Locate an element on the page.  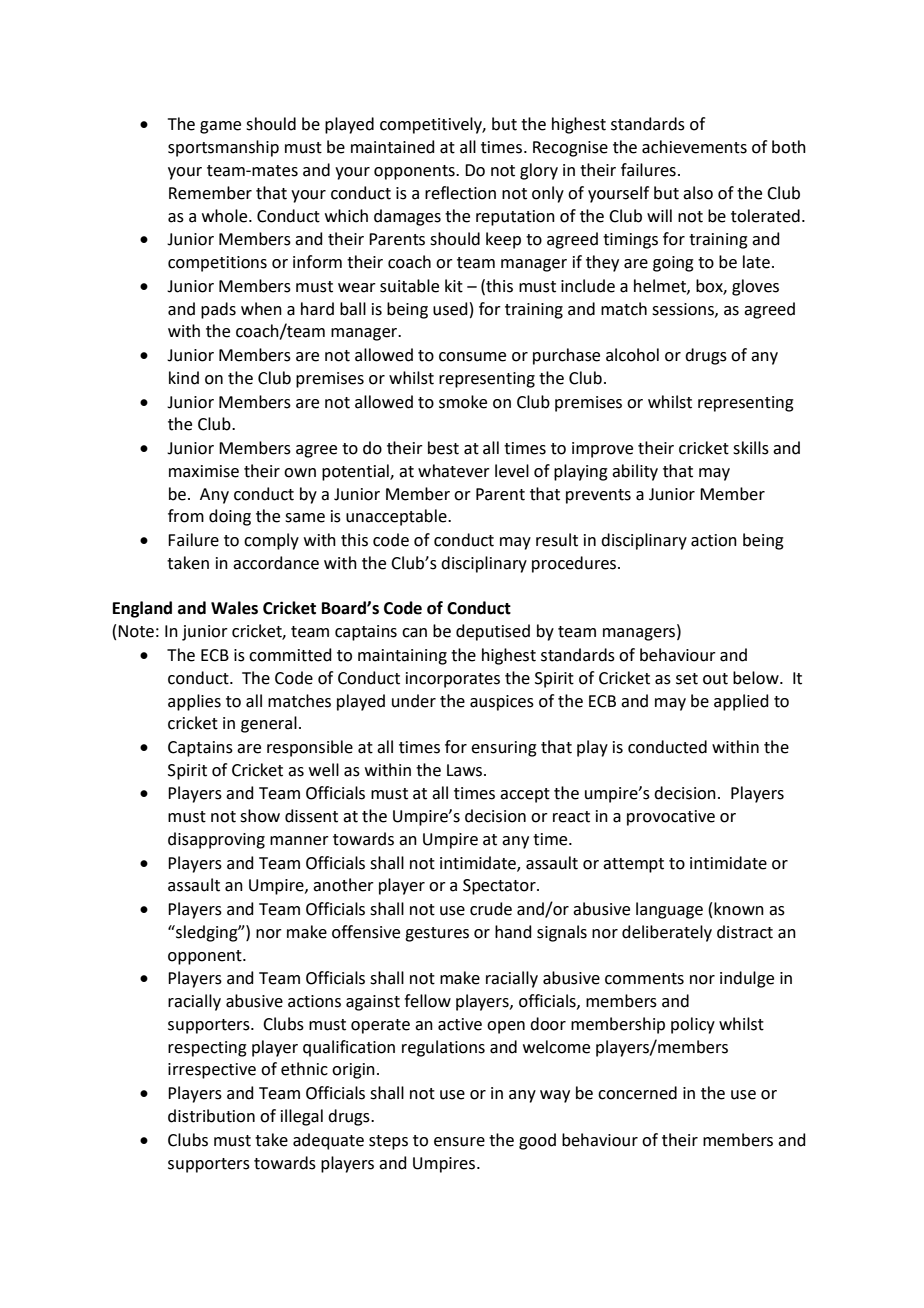
distribution is located at coordinates (211, 1116).
